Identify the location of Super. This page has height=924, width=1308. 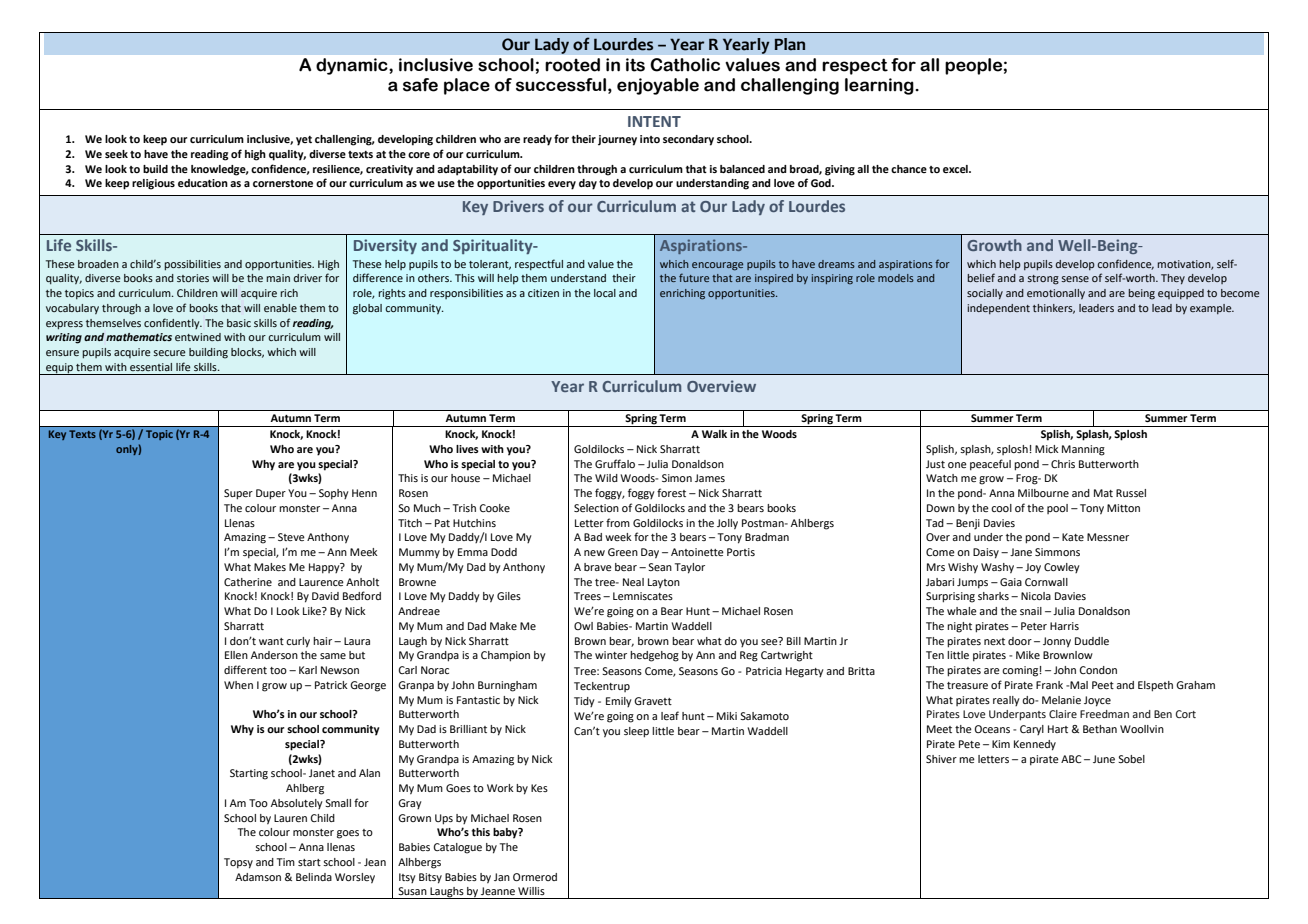
(238, 494).
